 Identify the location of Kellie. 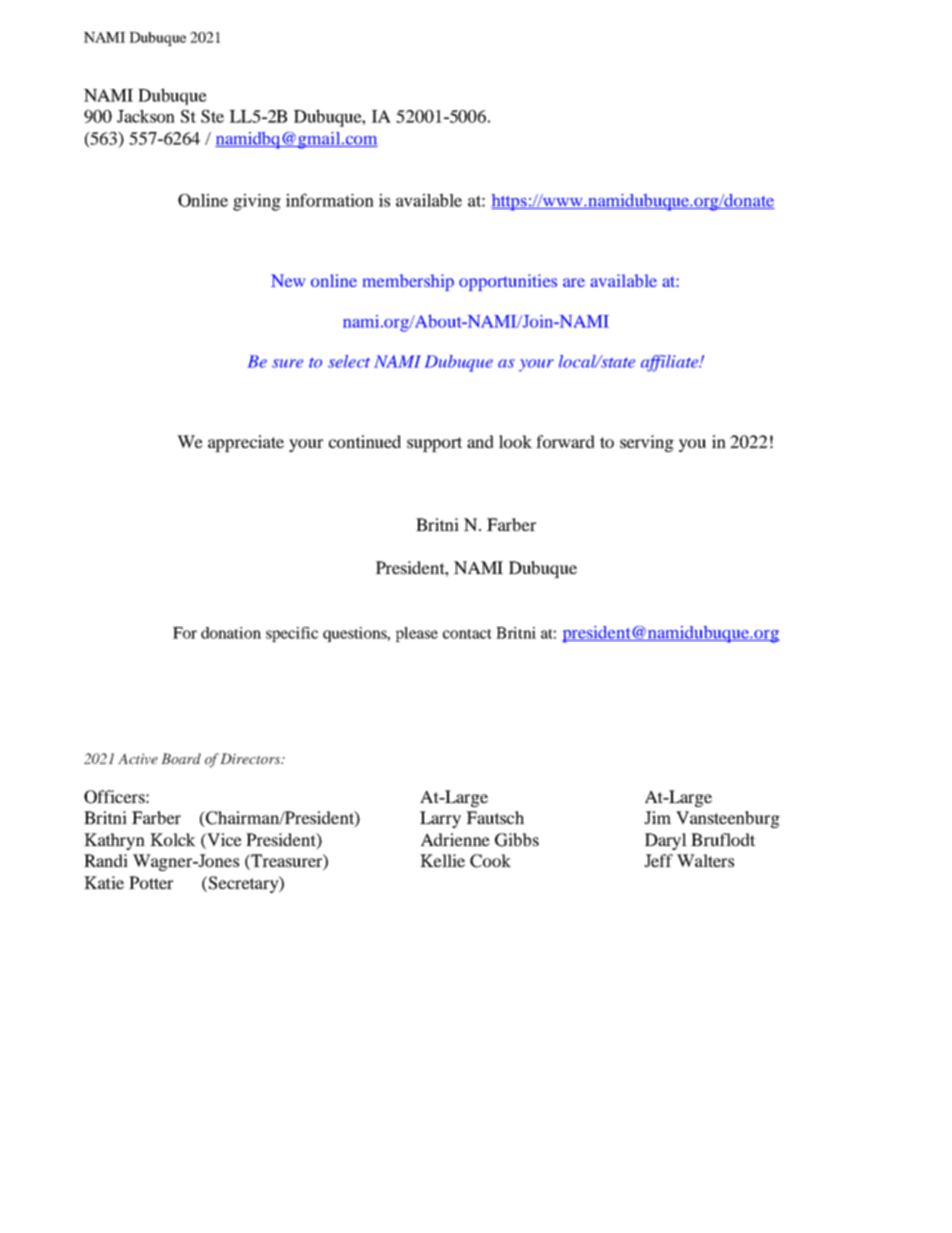
(442, 860).
